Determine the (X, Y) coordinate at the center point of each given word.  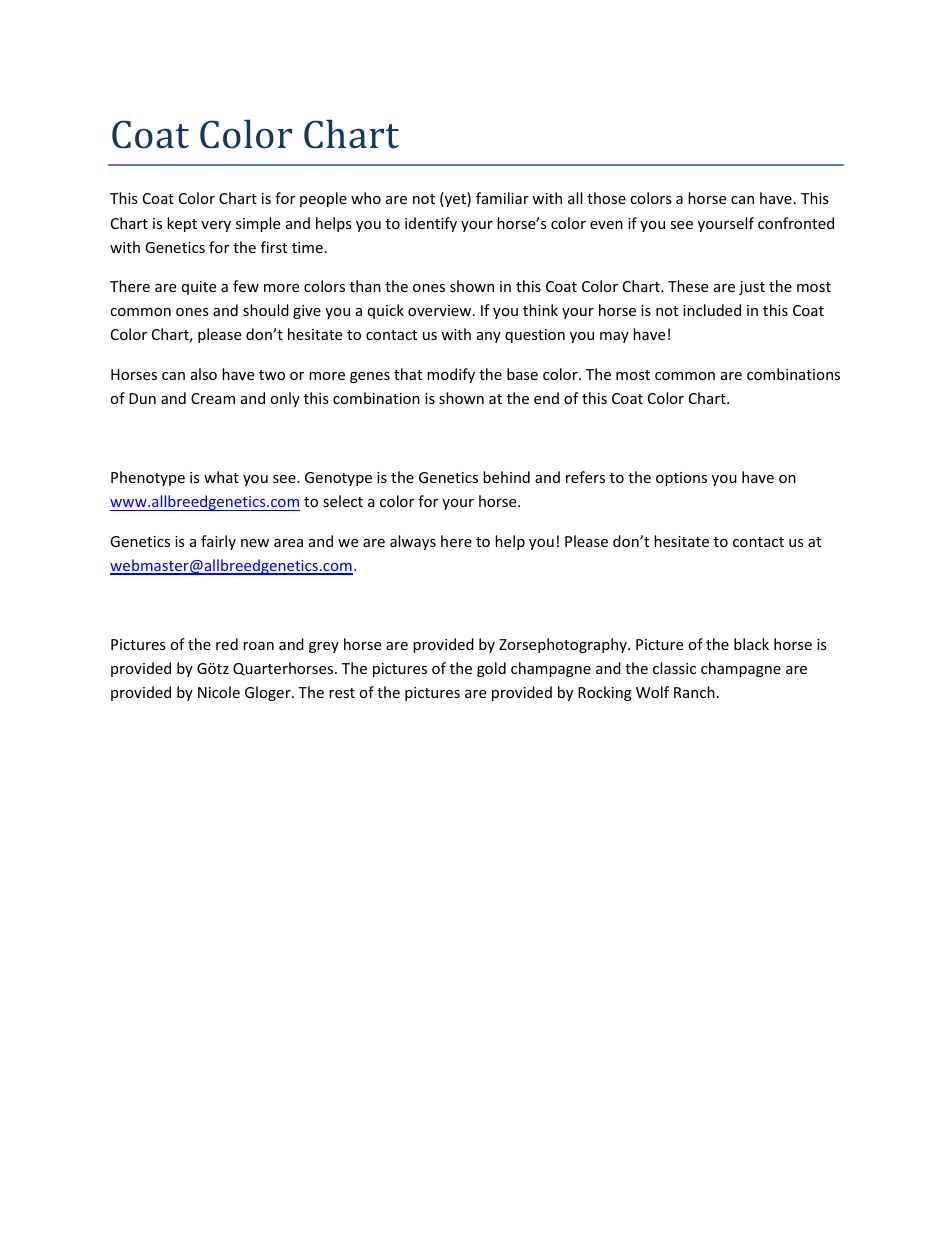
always (413, 542)
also (204, 374)
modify (451, 375)
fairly (218, 542)
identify (431, 224)
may (614, 337)
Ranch (694, 692)
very (216, 226)
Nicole (219, 692)
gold (491, 669)
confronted (796, 223)
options (681, 479)
